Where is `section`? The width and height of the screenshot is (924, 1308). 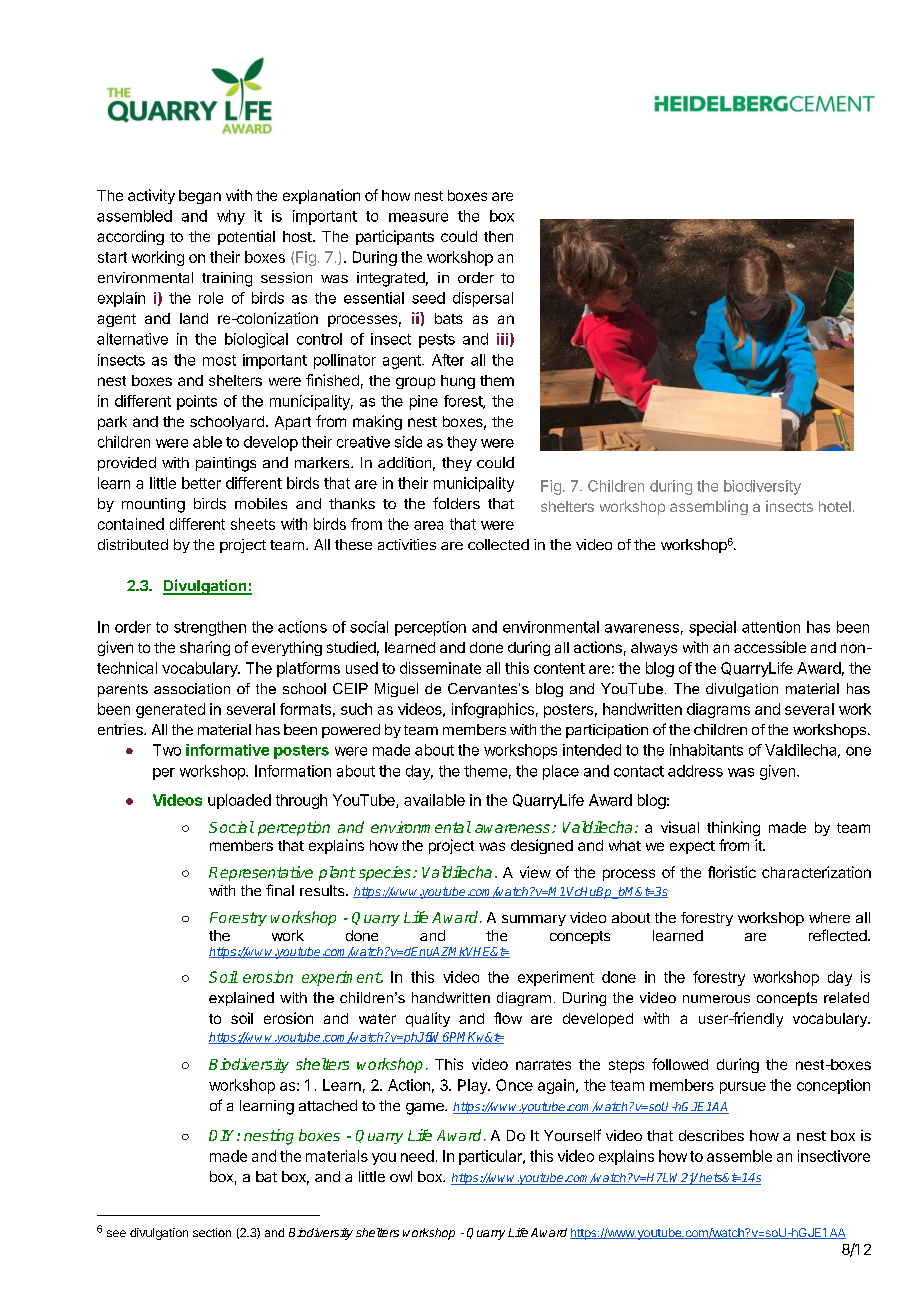 section is located at coordinates (212, 1232).
